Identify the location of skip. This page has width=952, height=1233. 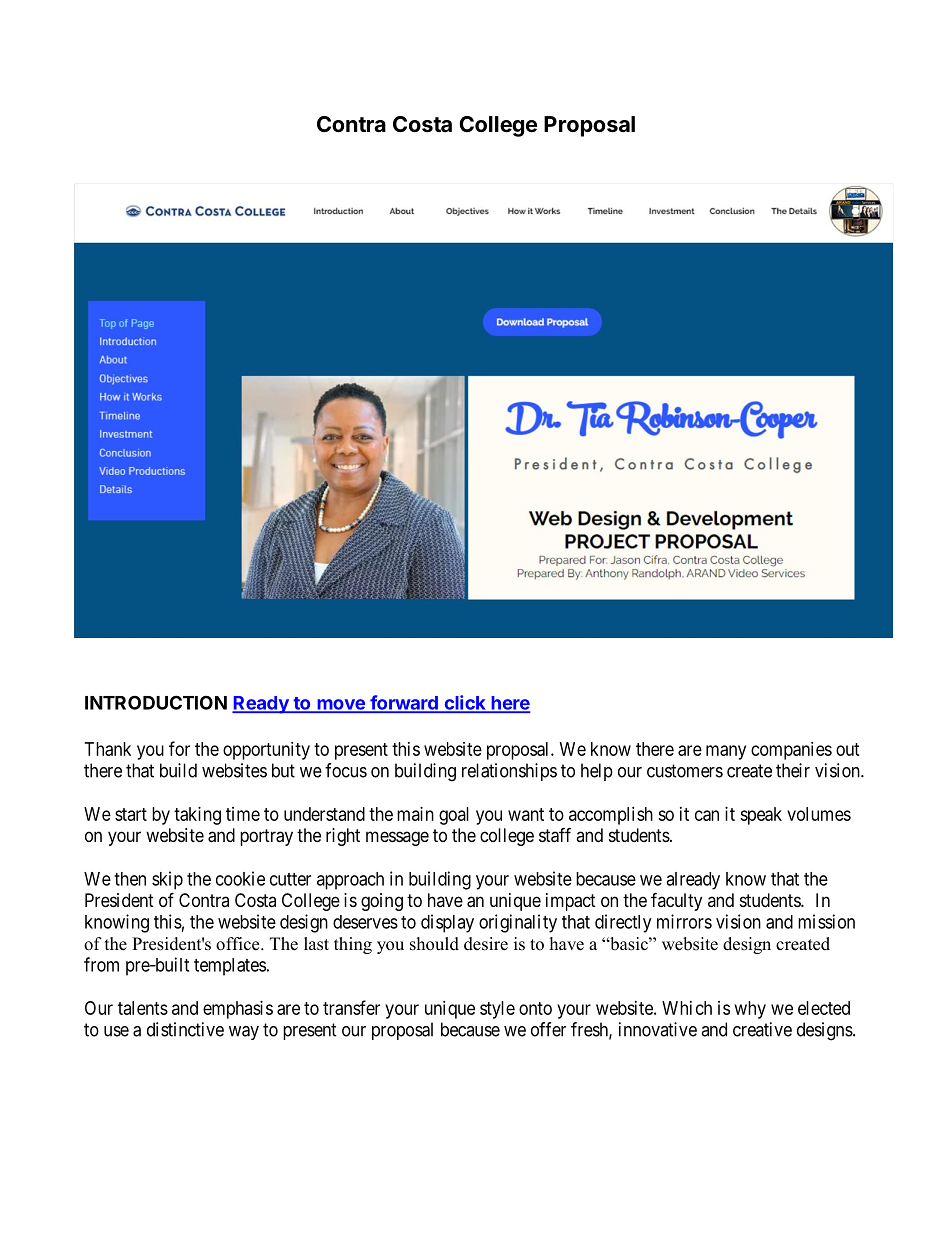
(167, 880).
